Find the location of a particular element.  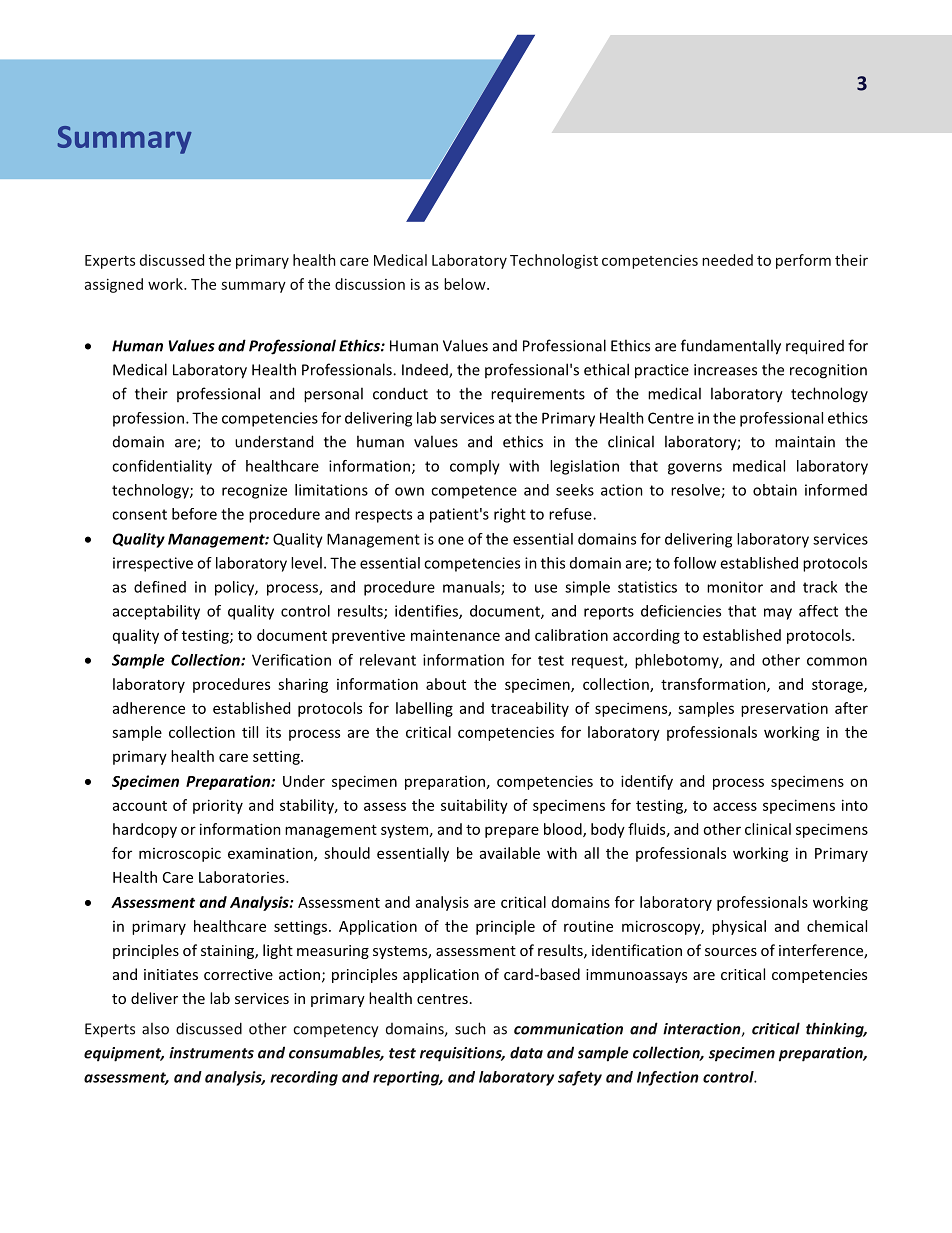

instruments is located at coordinates (211, 1053).
